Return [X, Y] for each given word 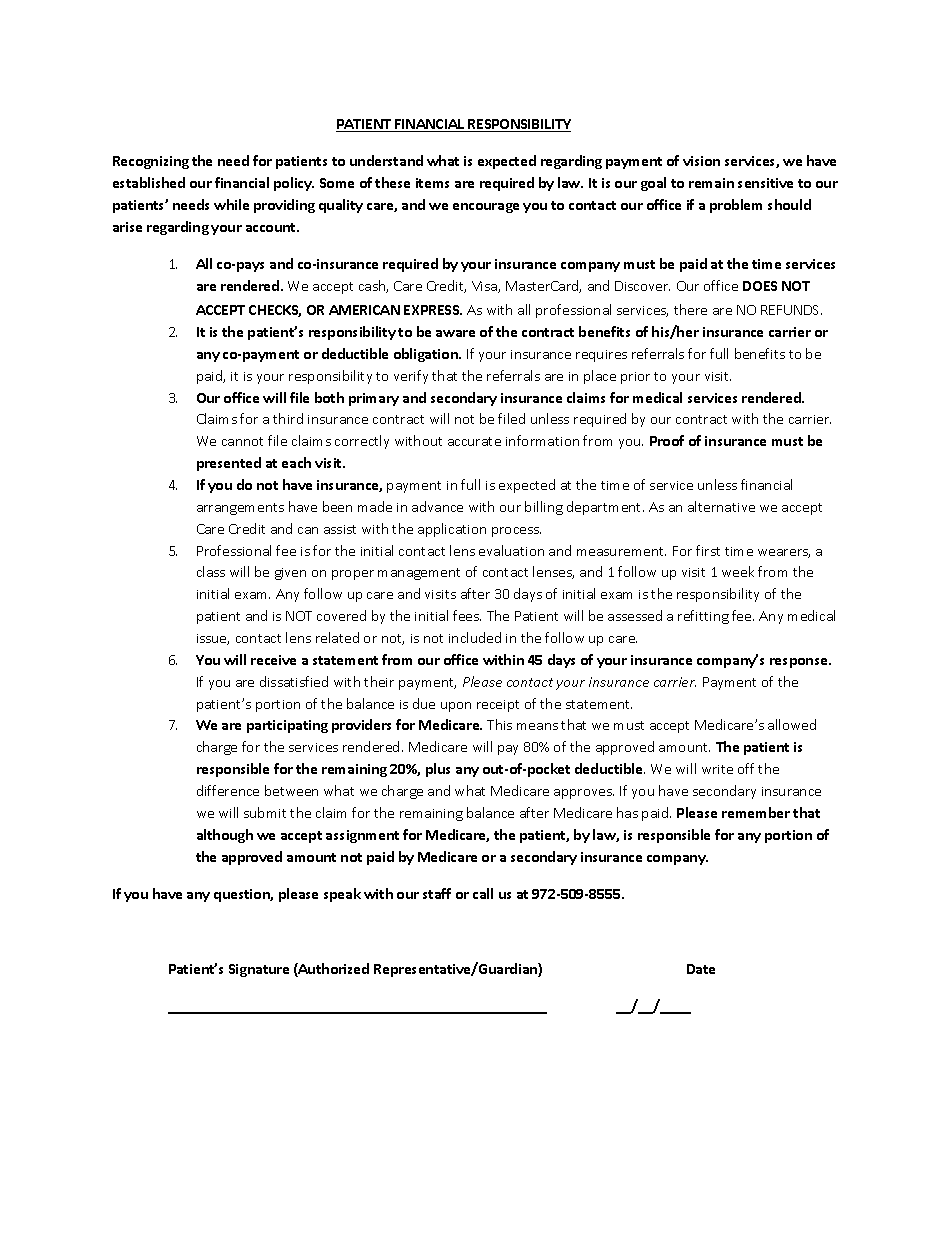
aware [455, 333]
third [288, 418]
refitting [703, 617]
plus [438, 770]
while [231, 204]
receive [273, 660]
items [432, 183]
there [690, 309]
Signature [259, 970]
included [475, 637]
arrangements [240, 509]
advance [437, 506]
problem [736, 206]
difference [228, 790]
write [717, 769]
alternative [721, 506]
